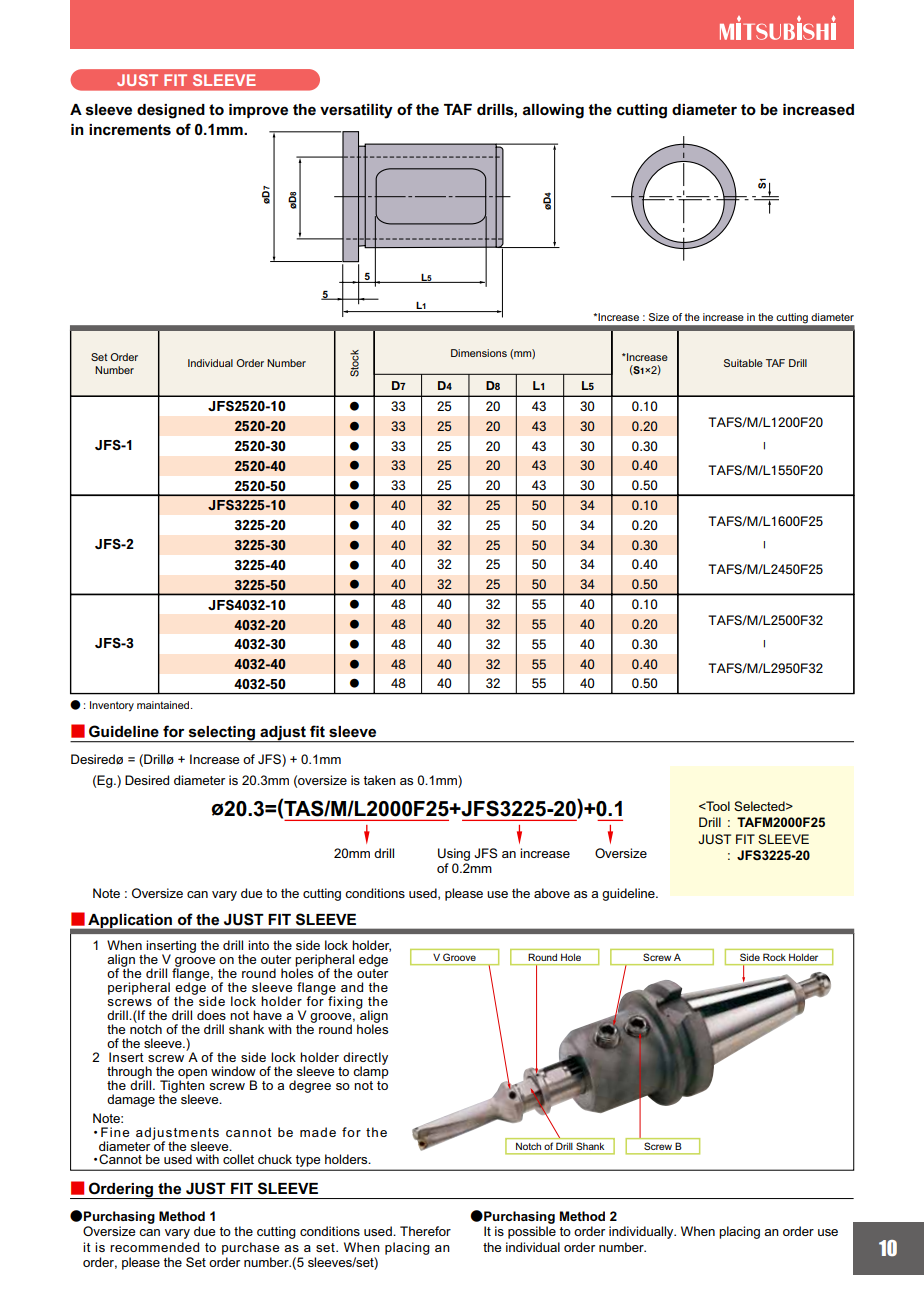 This screenshot has width=924, height=1308. Describe the element at coordinates (171, 111) in the screenshot. I see `designed` at that location.
